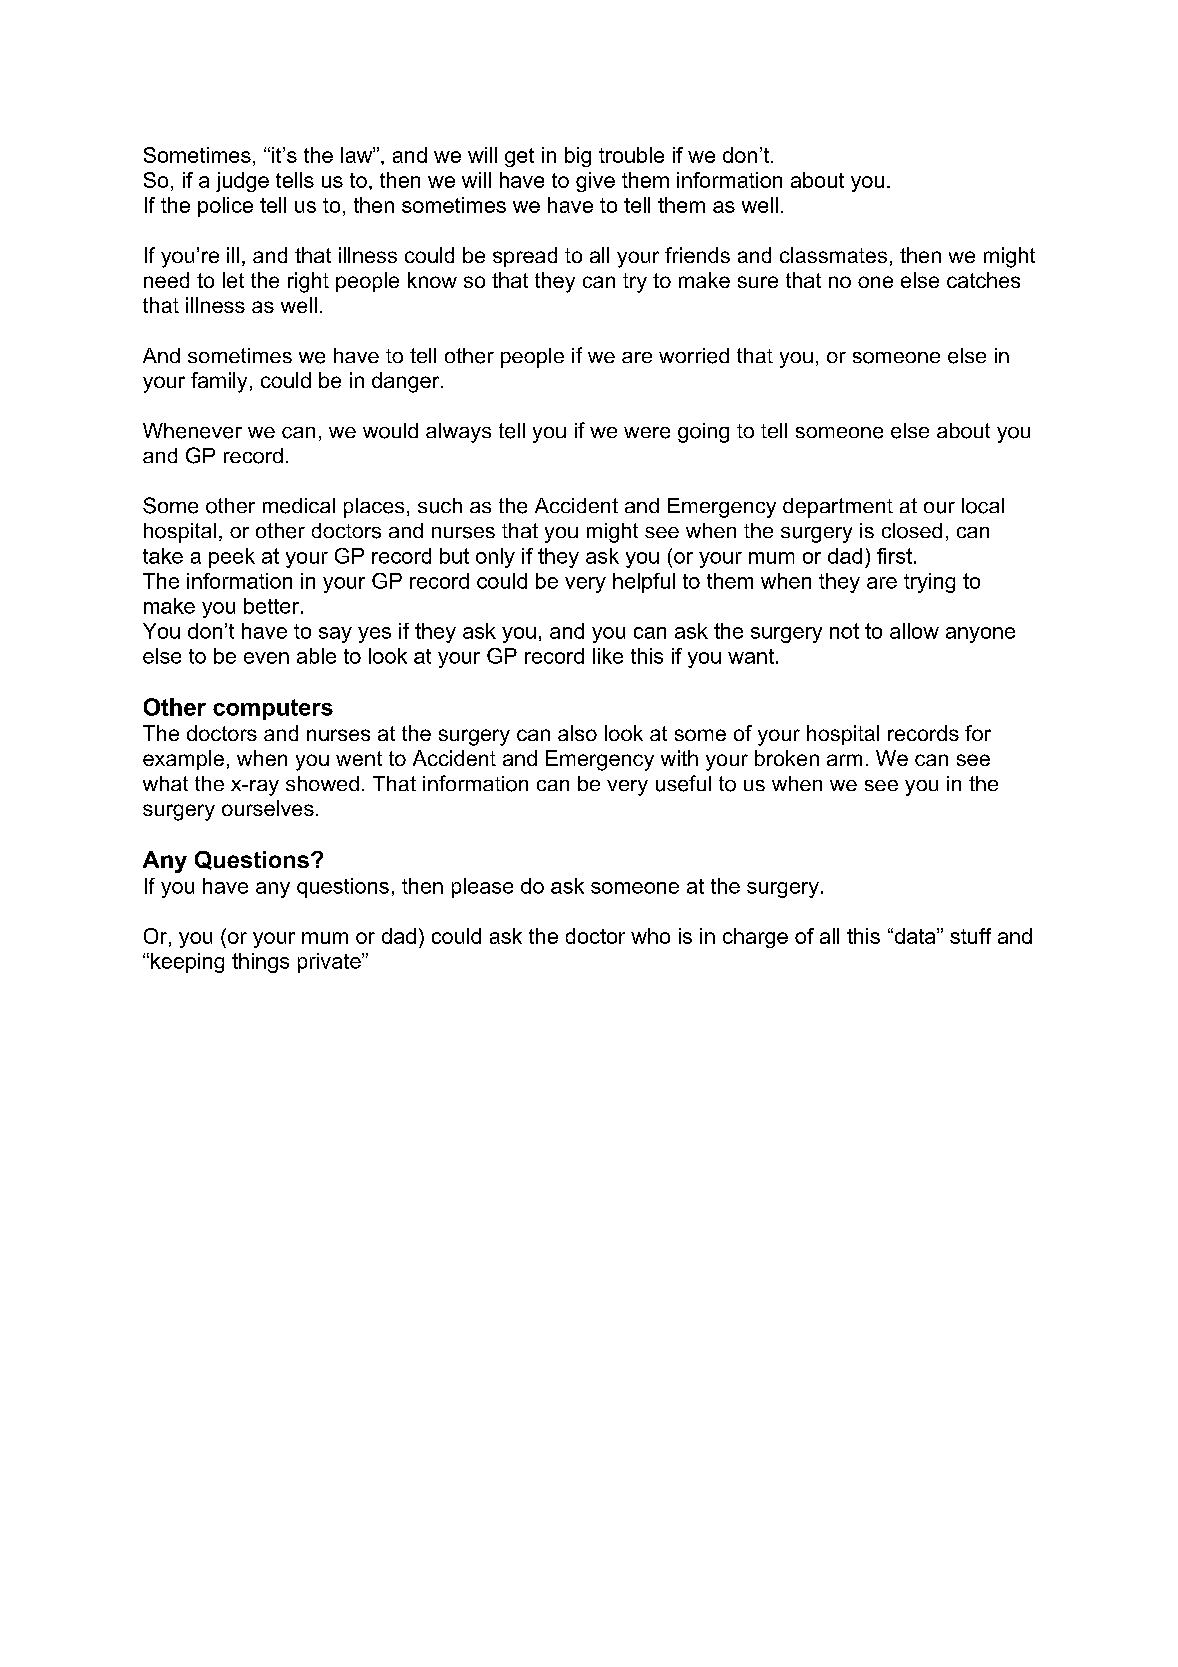 This screenshot has width=1178, height=1667. Describe the element at coordinates (694, 356) in the screenshot. I see `worried` at that location.
